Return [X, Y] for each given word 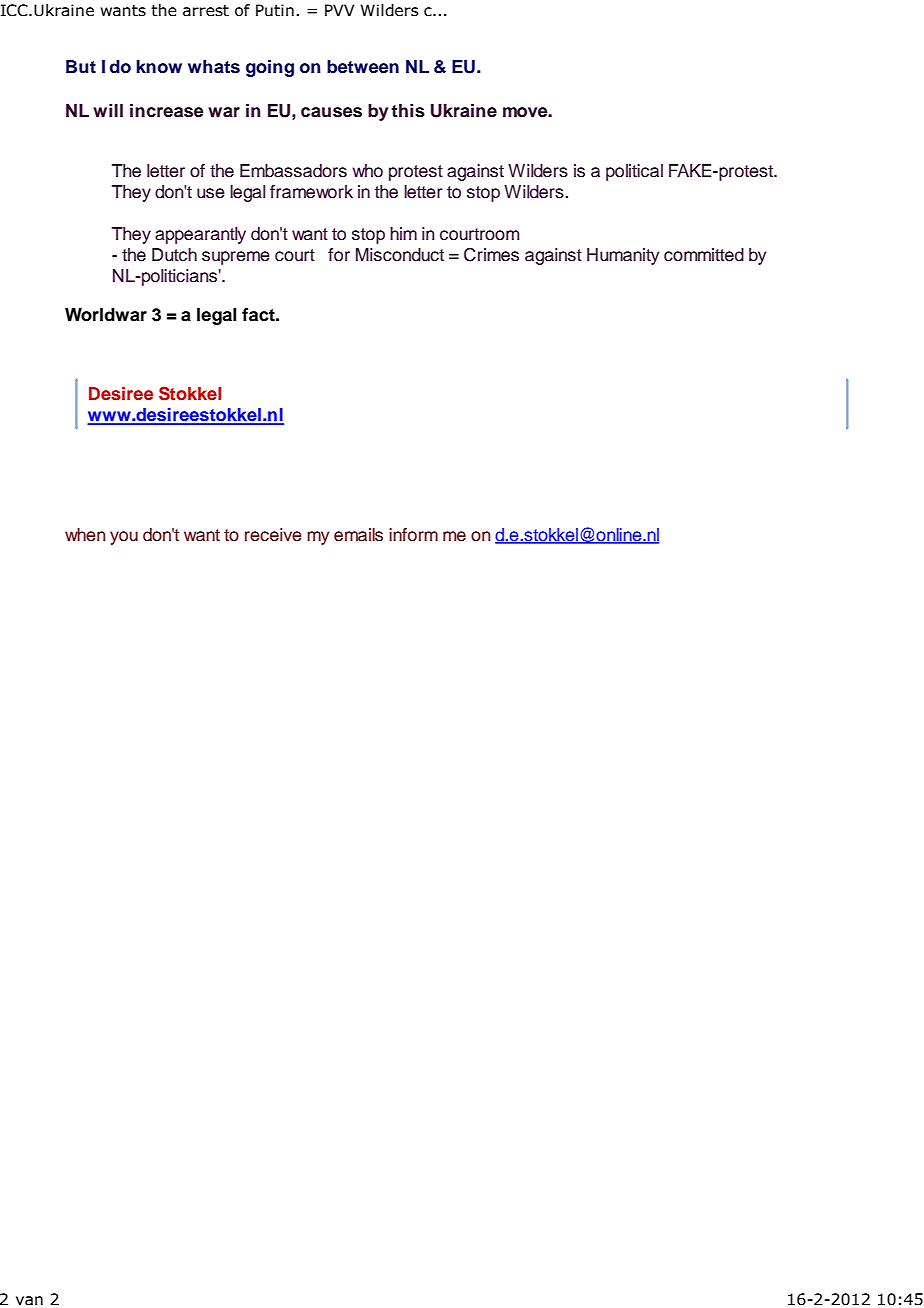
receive [273, 535]
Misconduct [400, 255]
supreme [236, 258]
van [29, 1301]
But [81, 67]
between [363, 67]
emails [358, 535]
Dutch [174, 255]
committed [704, 255]
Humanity [623, 256]
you [124, 538]
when [85, 535]
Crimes [491, 255]
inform [413, 535]
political [634, 172]
